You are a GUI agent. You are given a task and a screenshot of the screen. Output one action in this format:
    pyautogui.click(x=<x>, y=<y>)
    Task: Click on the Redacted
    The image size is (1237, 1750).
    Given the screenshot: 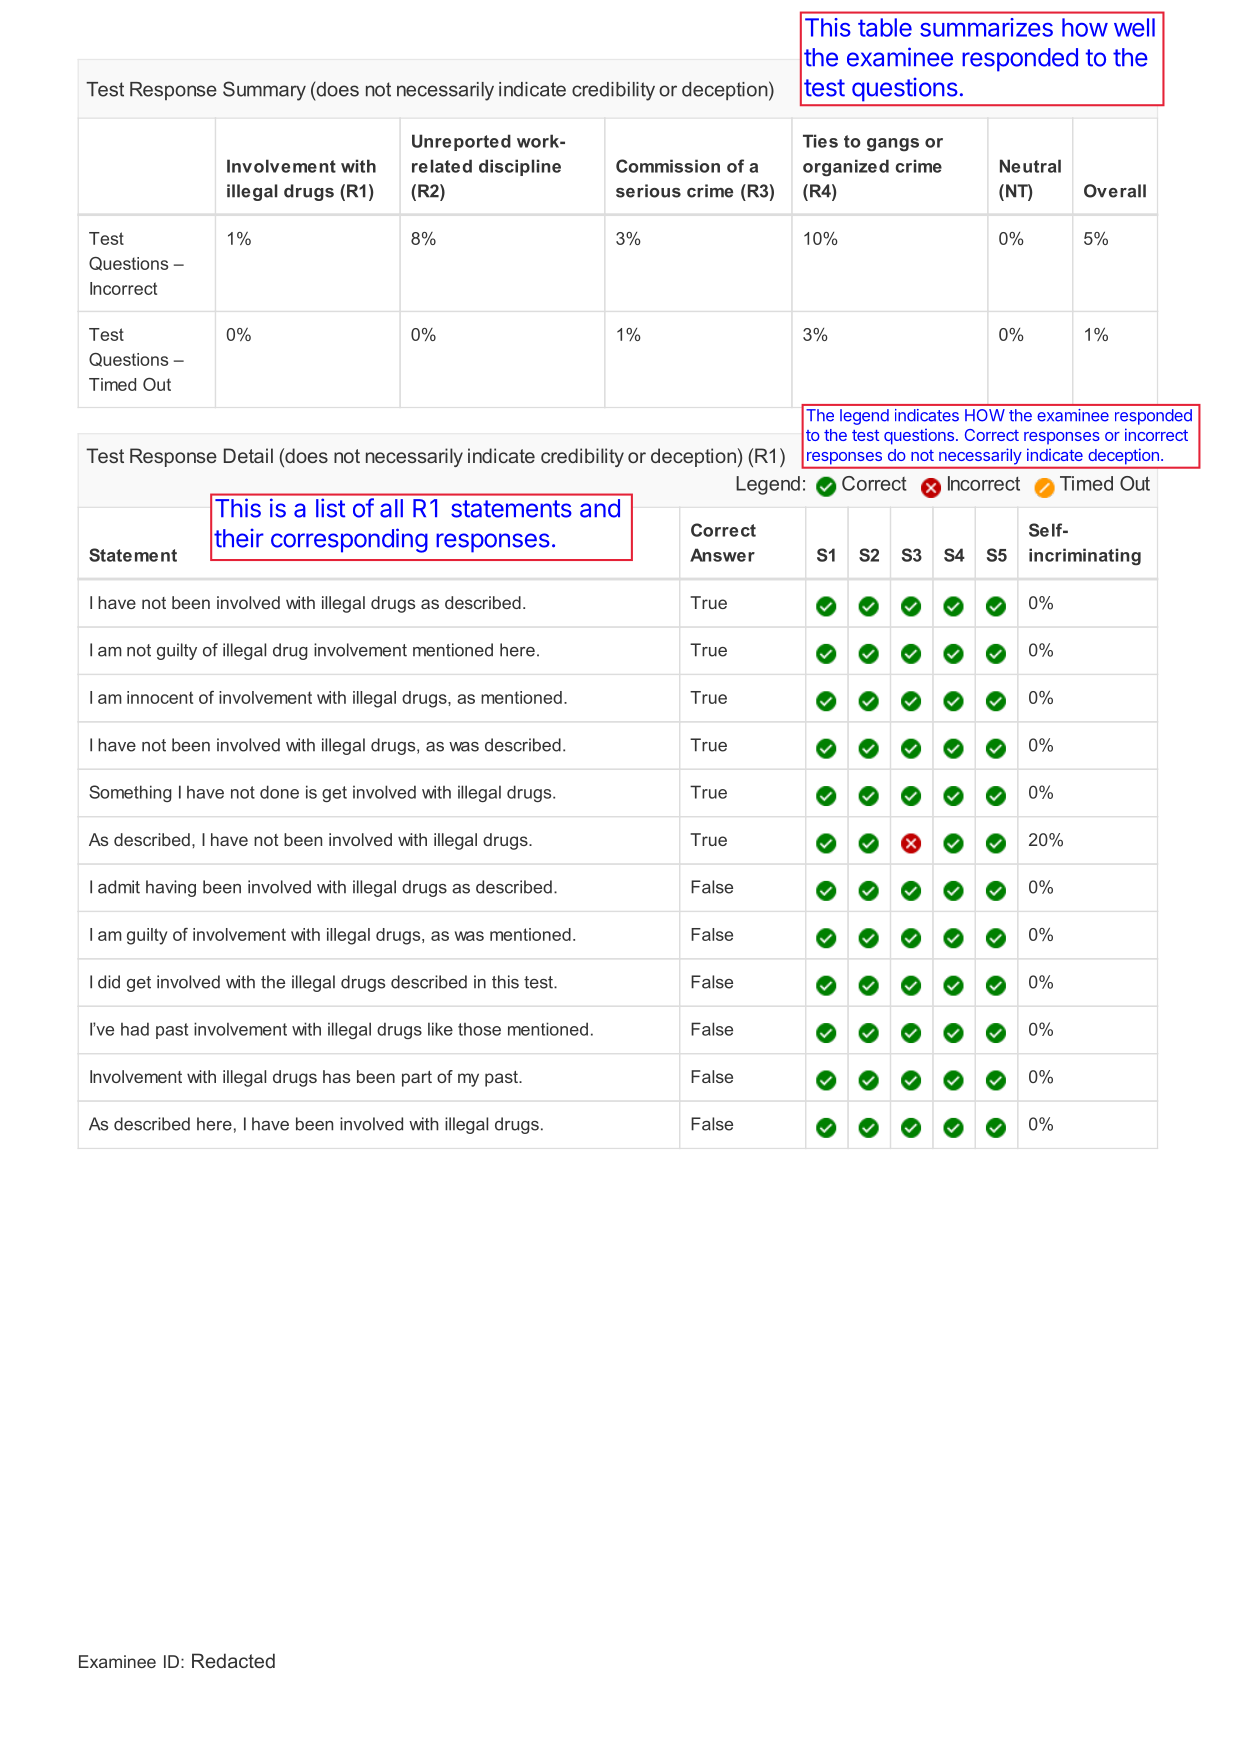 What is the action you would take?
    pyautogui.click(x=233, y=1660)
